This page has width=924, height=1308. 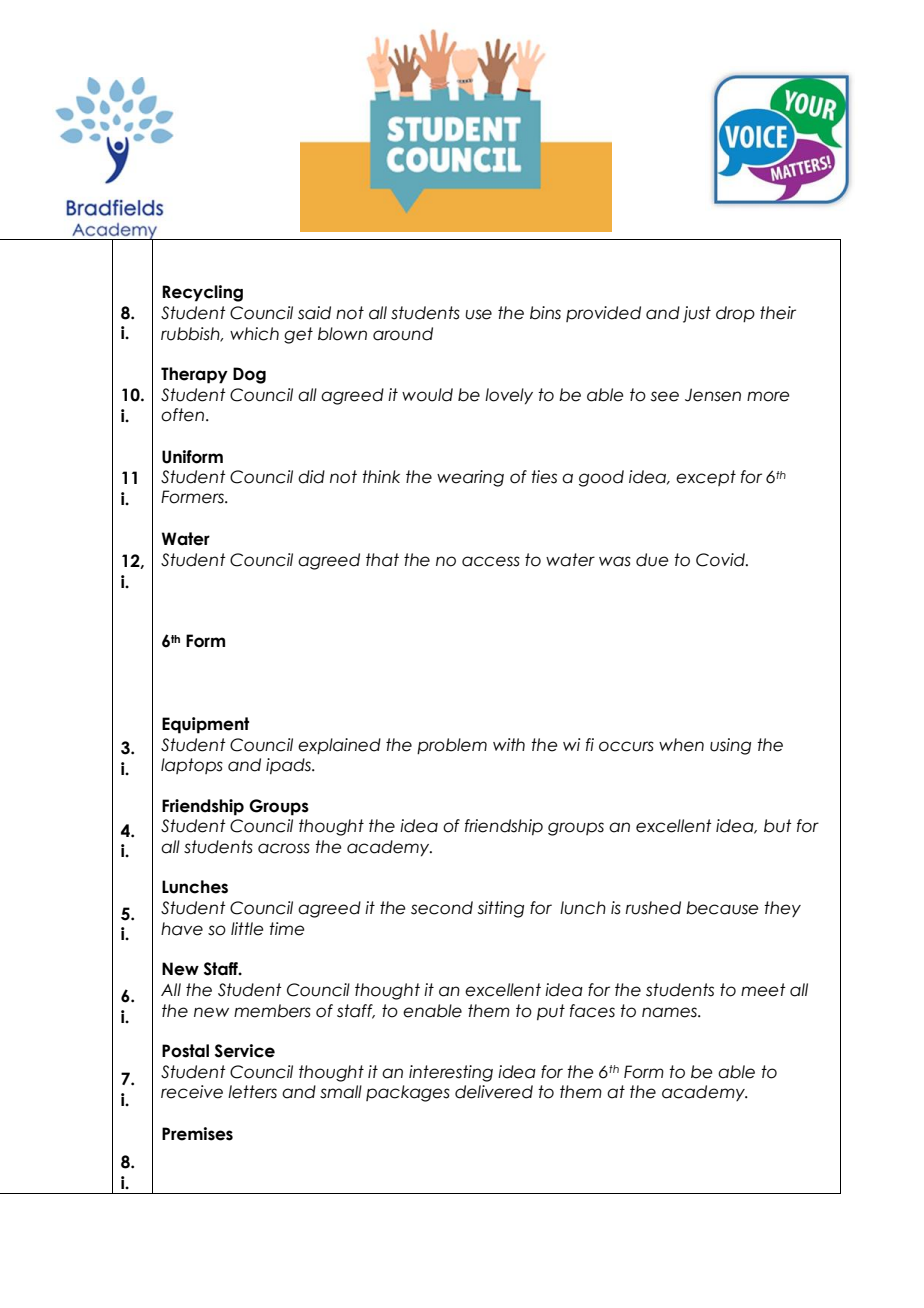 What do you see at coordinates (509, 744) in the page?
I see `with` at bounding box center [509, 744].
